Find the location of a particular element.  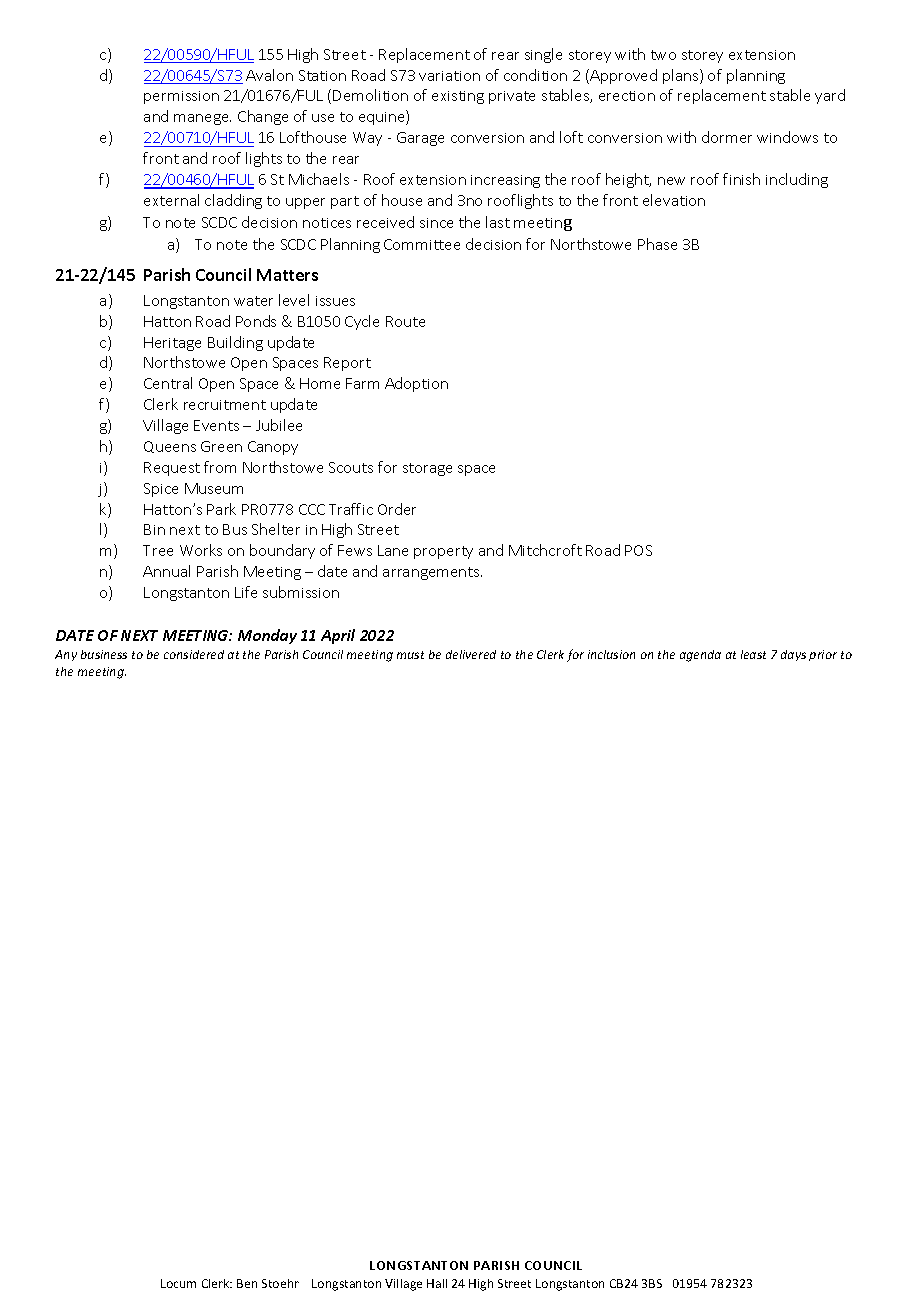

delivered is located at coordinates (471, 654).
